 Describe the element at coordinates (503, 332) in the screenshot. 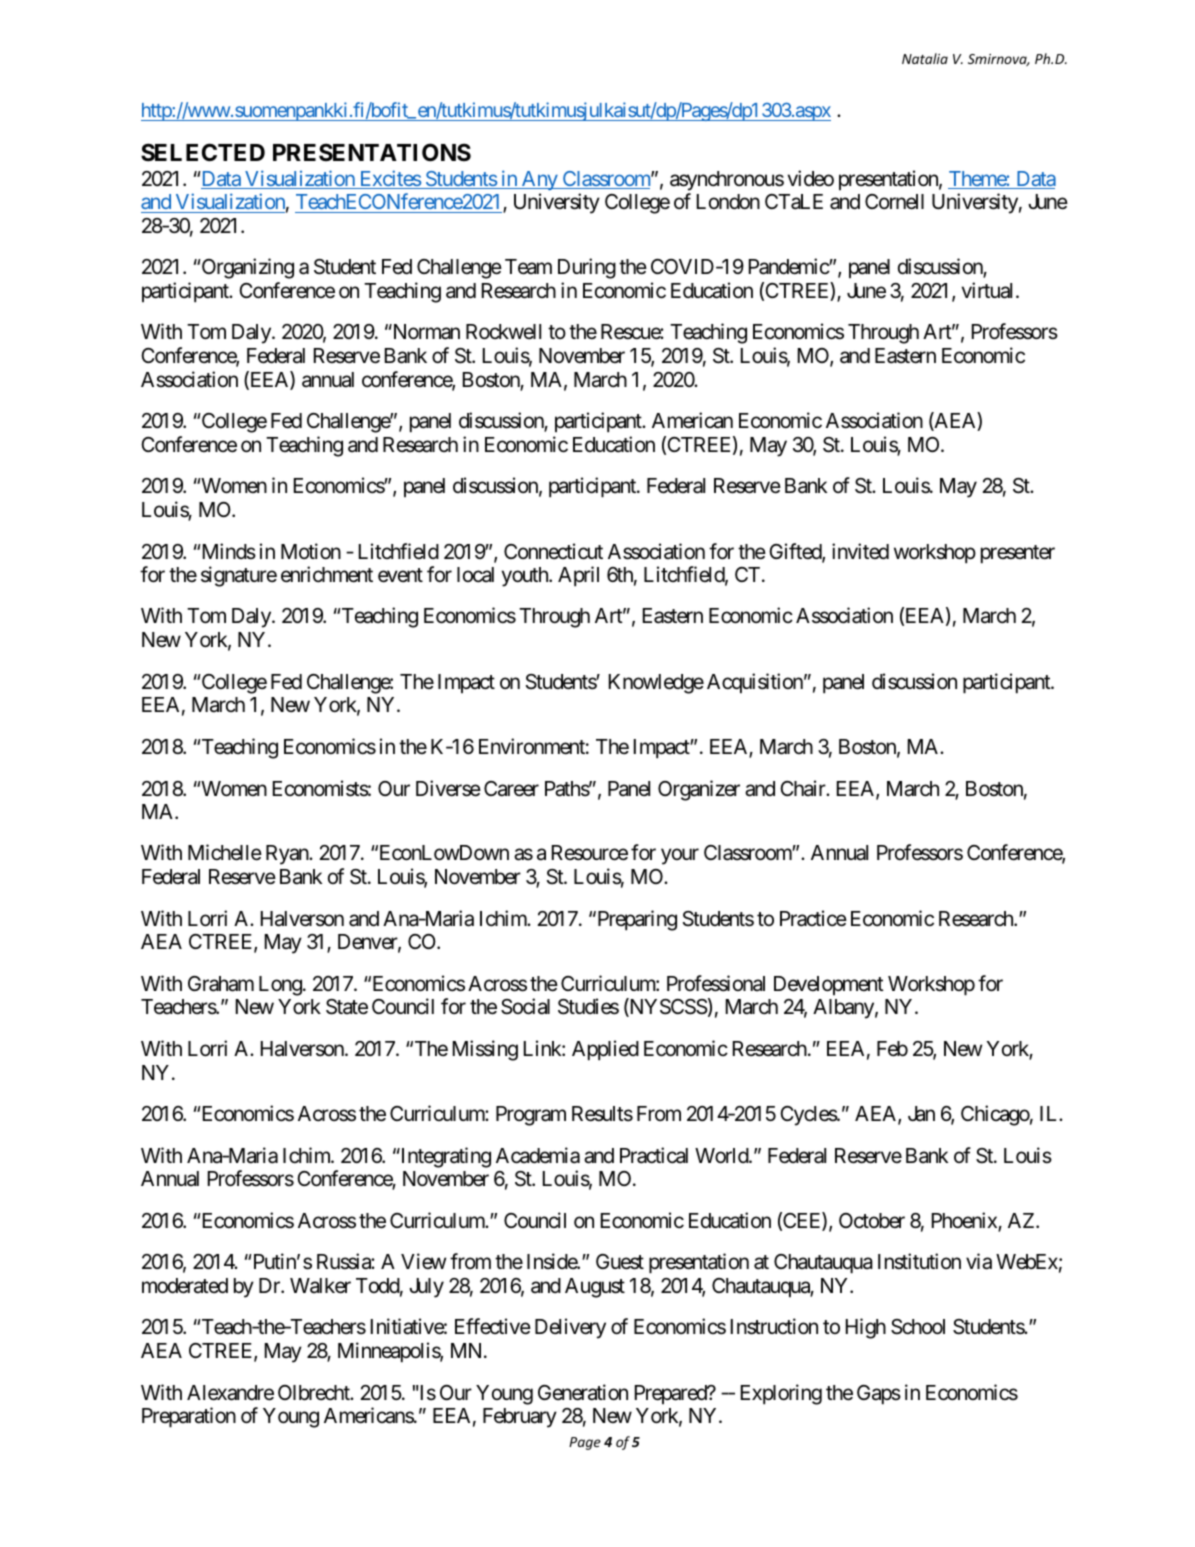

I see `Rockwell` at that location.
